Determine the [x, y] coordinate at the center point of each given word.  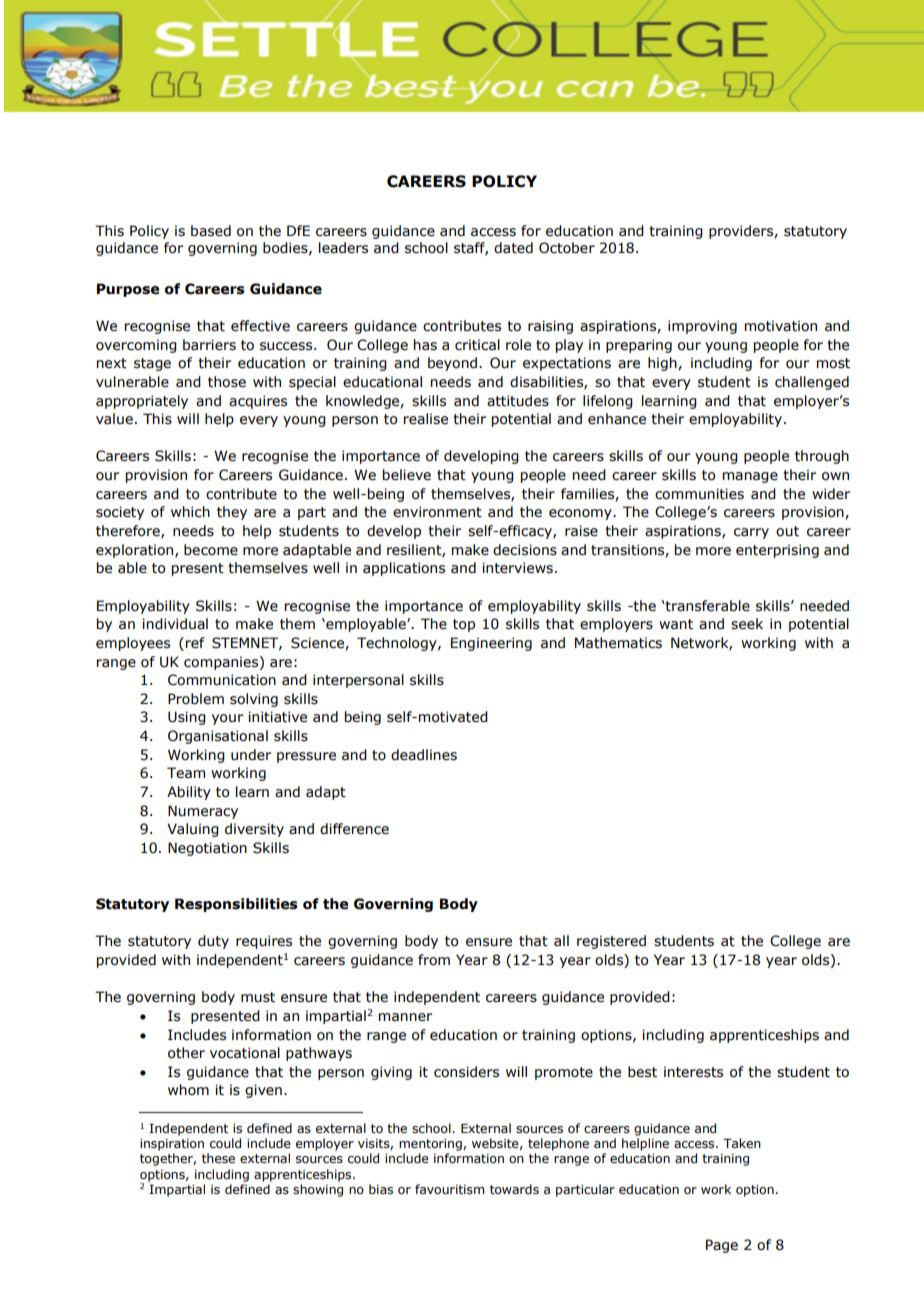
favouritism [449, 1189]
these [218, 1158]
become [211, 550]
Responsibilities [236, 905]
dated [513, 248]
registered [611, 942]
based [211, 231]
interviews [517, 568]
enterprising [777, 551]
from [434, 960]
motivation [781, 326]
